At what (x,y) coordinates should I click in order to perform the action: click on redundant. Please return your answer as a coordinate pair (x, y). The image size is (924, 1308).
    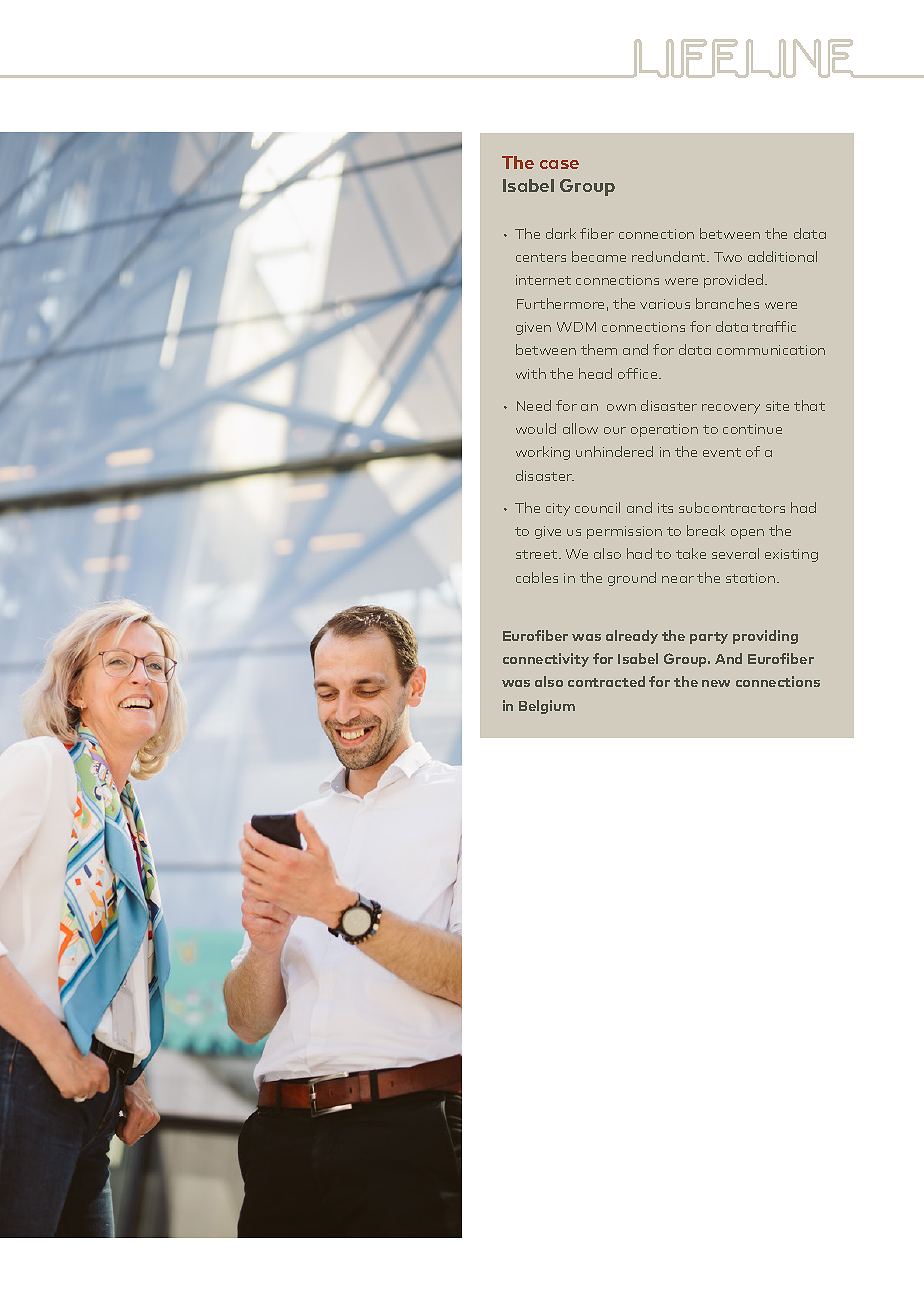
    Looking at the image, I should click on (670, 256).
